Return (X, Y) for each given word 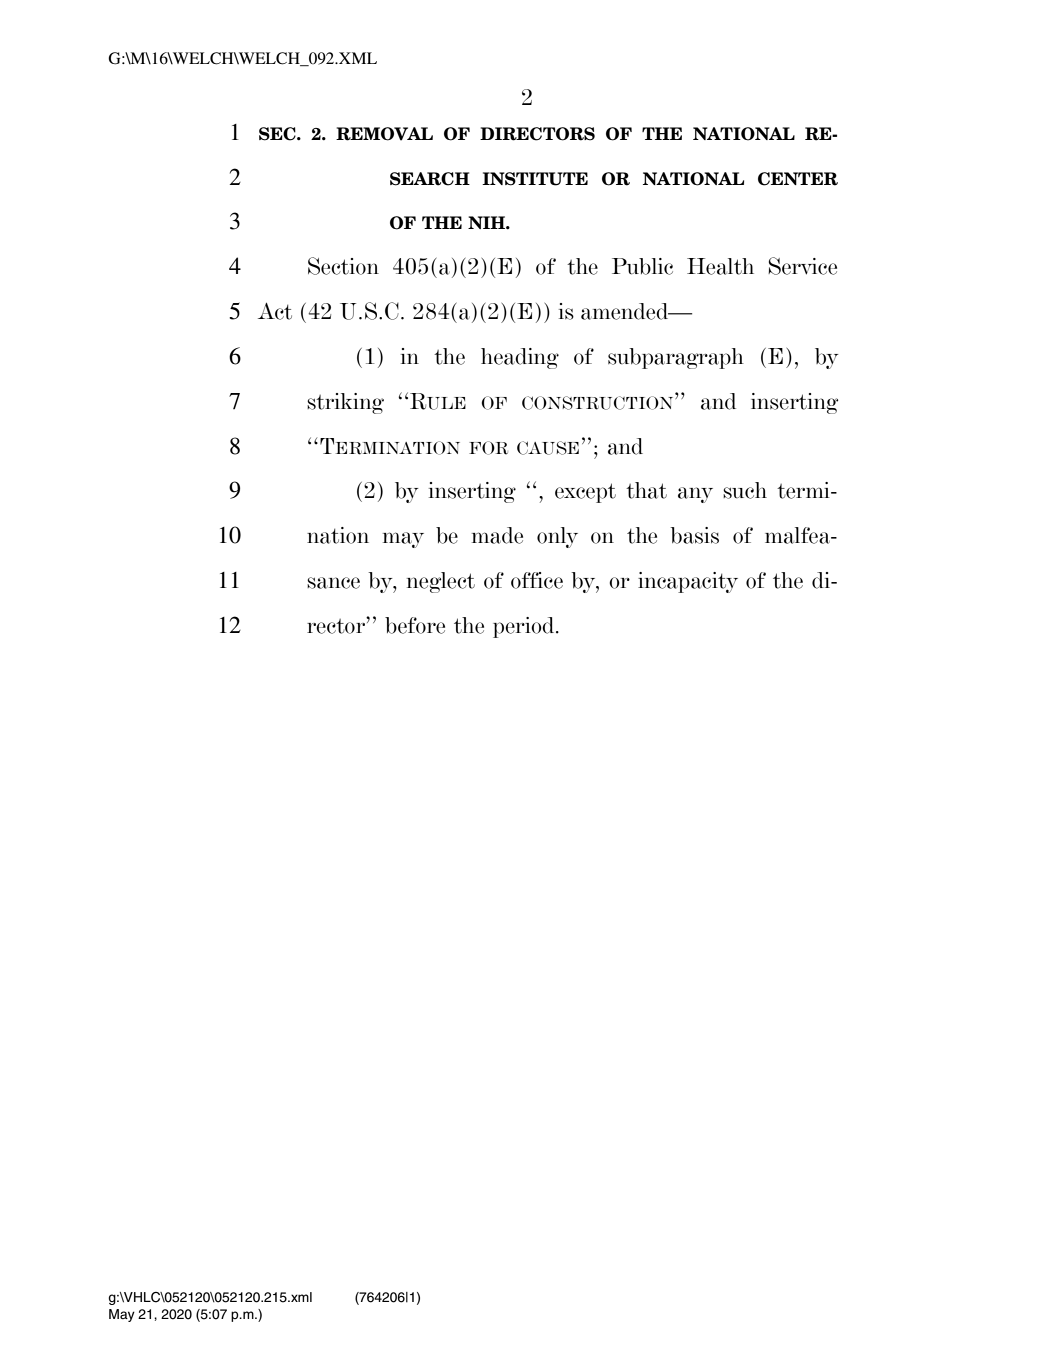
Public (642, 266)
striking (345, 403)
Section (343, 266)
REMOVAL (384, 134)
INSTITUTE (535, 179)
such (745, 490)
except (585, 493)
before (415, 625)
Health (720, 266)
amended (626, 311)
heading (520, 358)
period (525, 627)
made (497, 535)
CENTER (798, 179)
